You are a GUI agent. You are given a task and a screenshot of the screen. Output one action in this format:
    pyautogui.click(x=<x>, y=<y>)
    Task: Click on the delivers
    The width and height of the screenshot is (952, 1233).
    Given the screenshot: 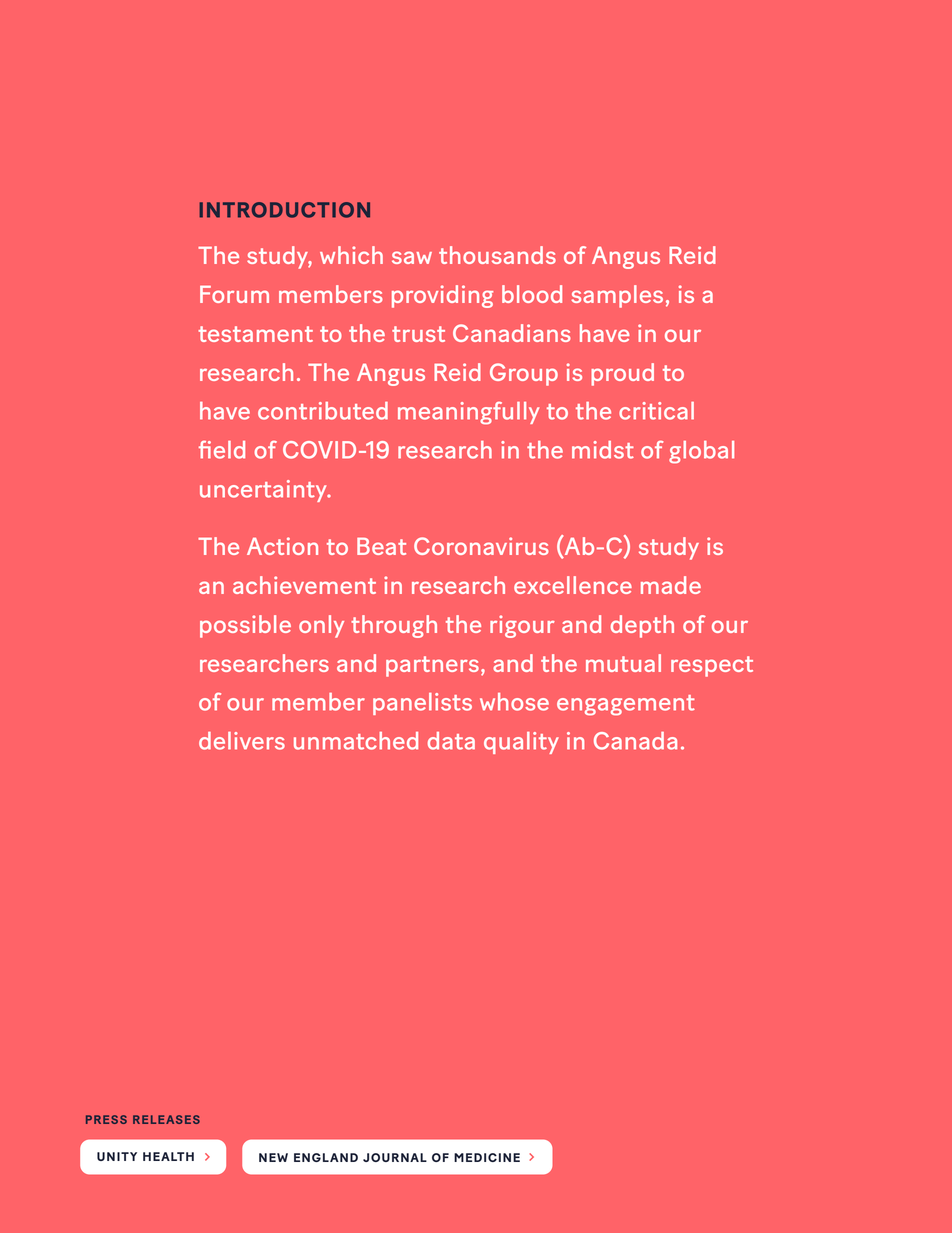 What is the action you would take?
    pyautogui.click(x=242, y=741)
